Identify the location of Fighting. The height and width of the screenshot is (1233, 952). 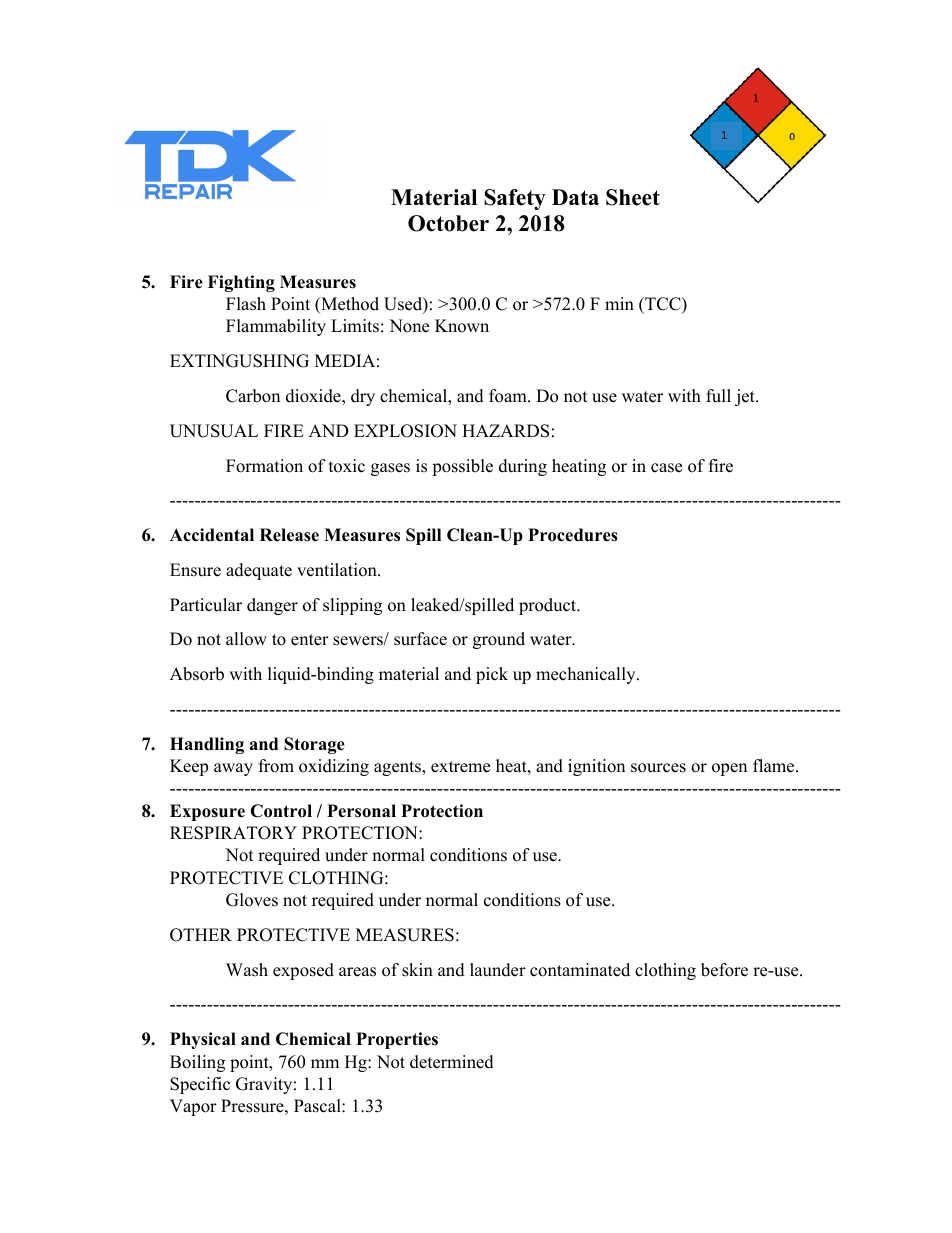
(241, 283).
